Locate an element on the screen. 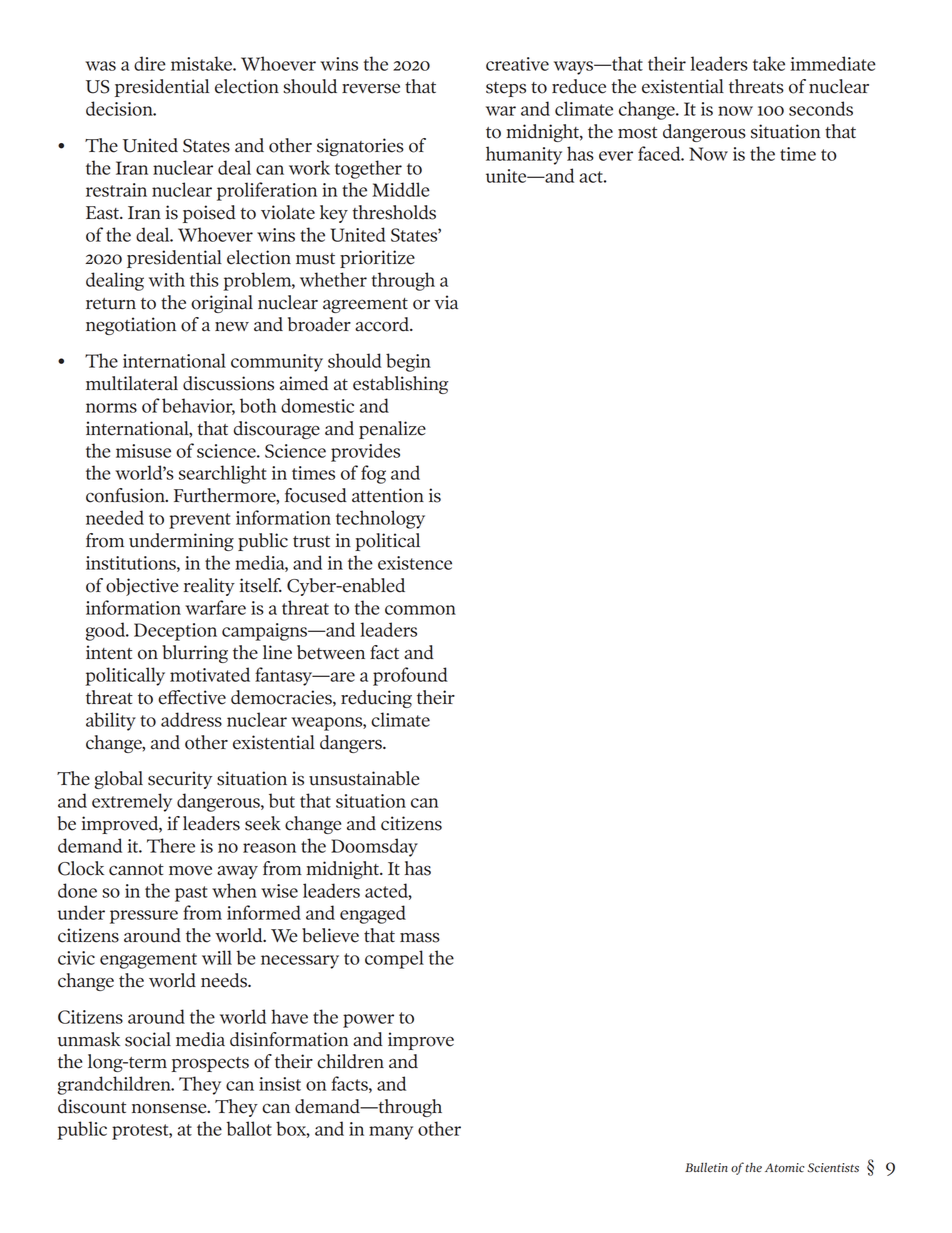 The image size is (952, 1233). profound is located at coordinates (410, 676).
